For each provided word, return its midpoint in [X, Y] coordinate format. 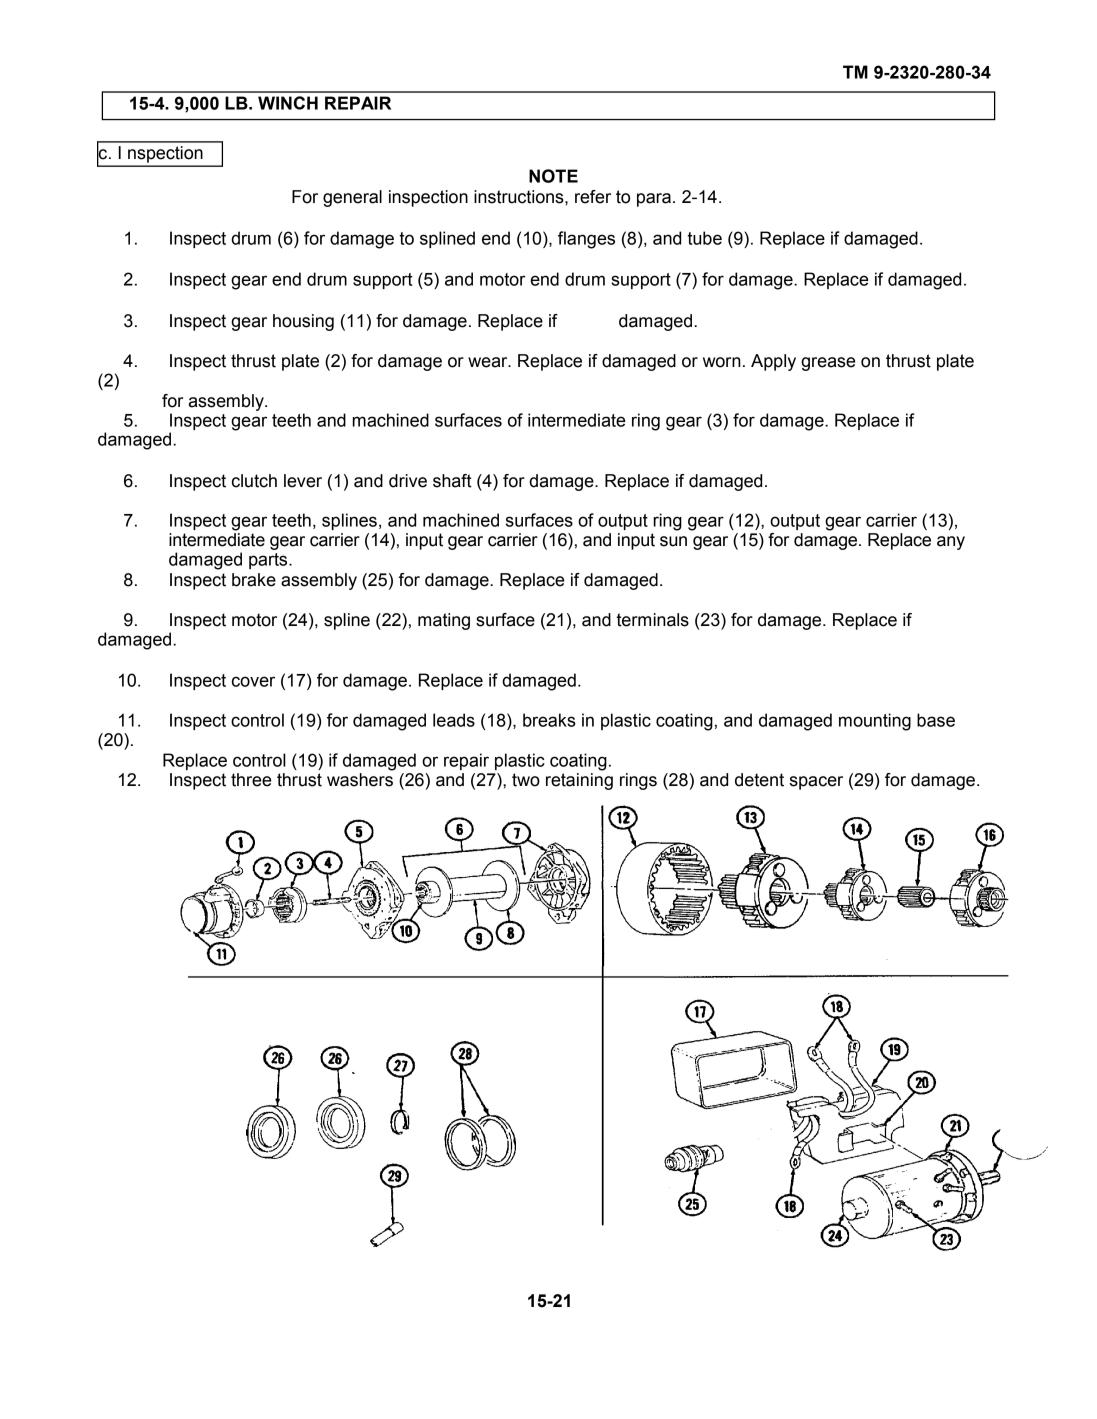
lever [303, 481]
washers [360, 780]
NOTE [553, 176]
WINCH [288, 103]
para [654, 200]
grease [828, 364]
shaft [452, 481]
